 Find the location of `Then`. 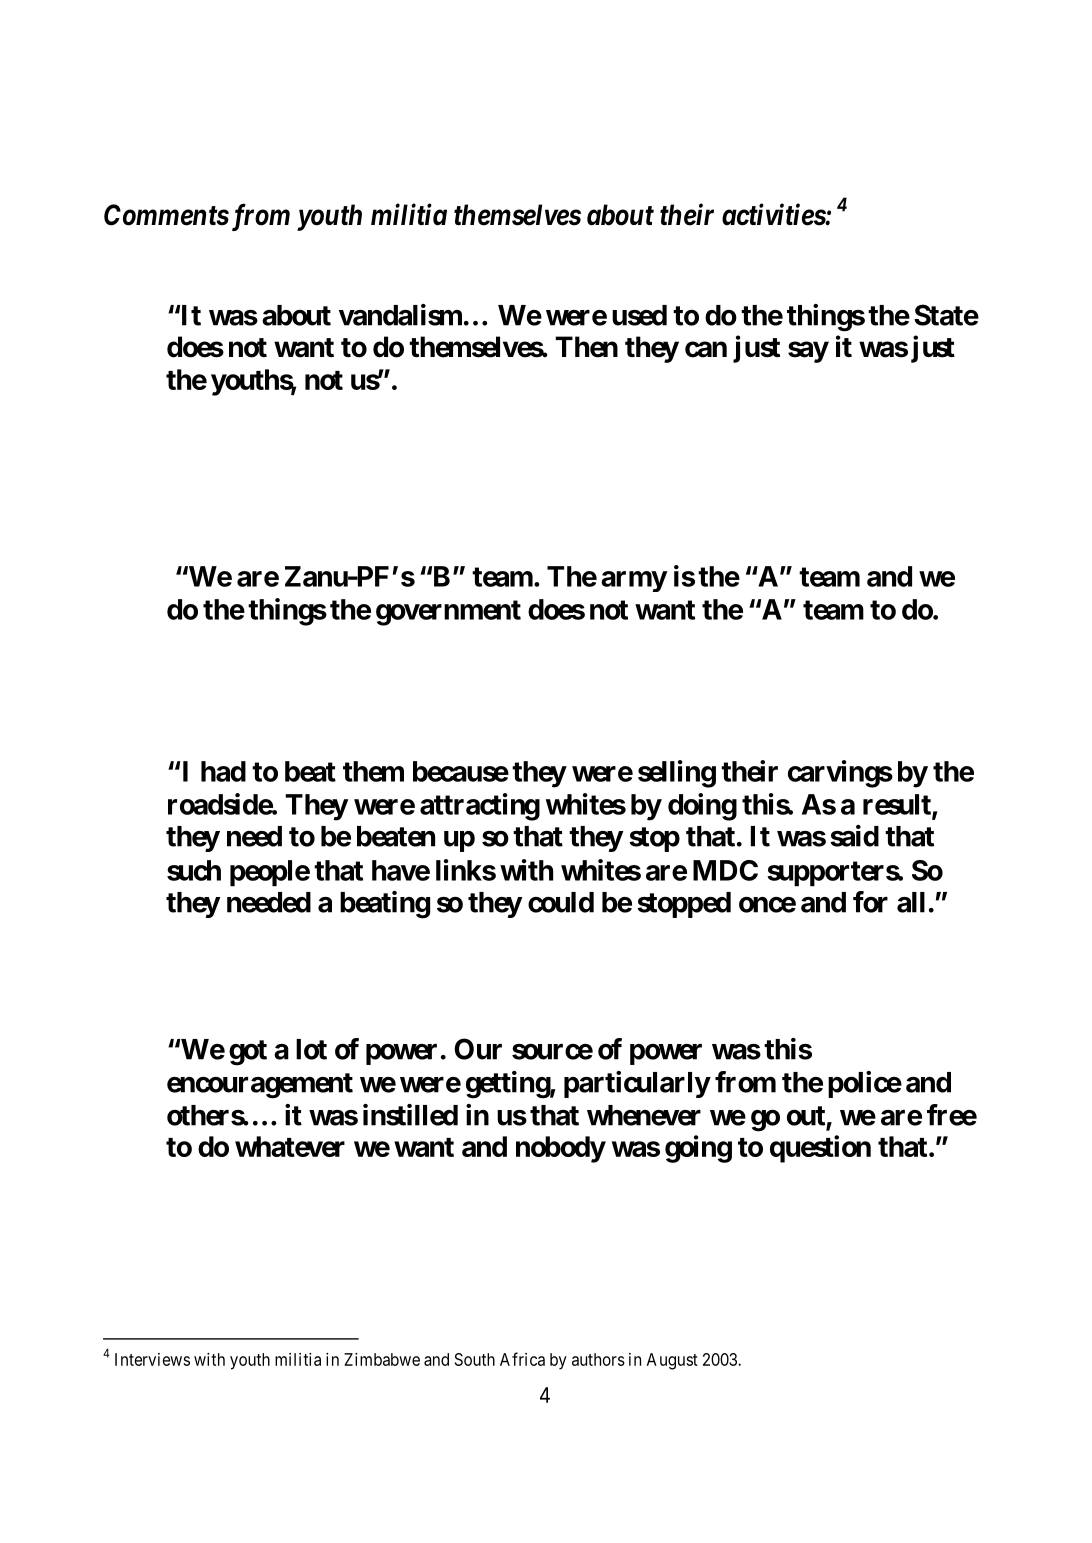

Then is located at coordinates (586, 347).
